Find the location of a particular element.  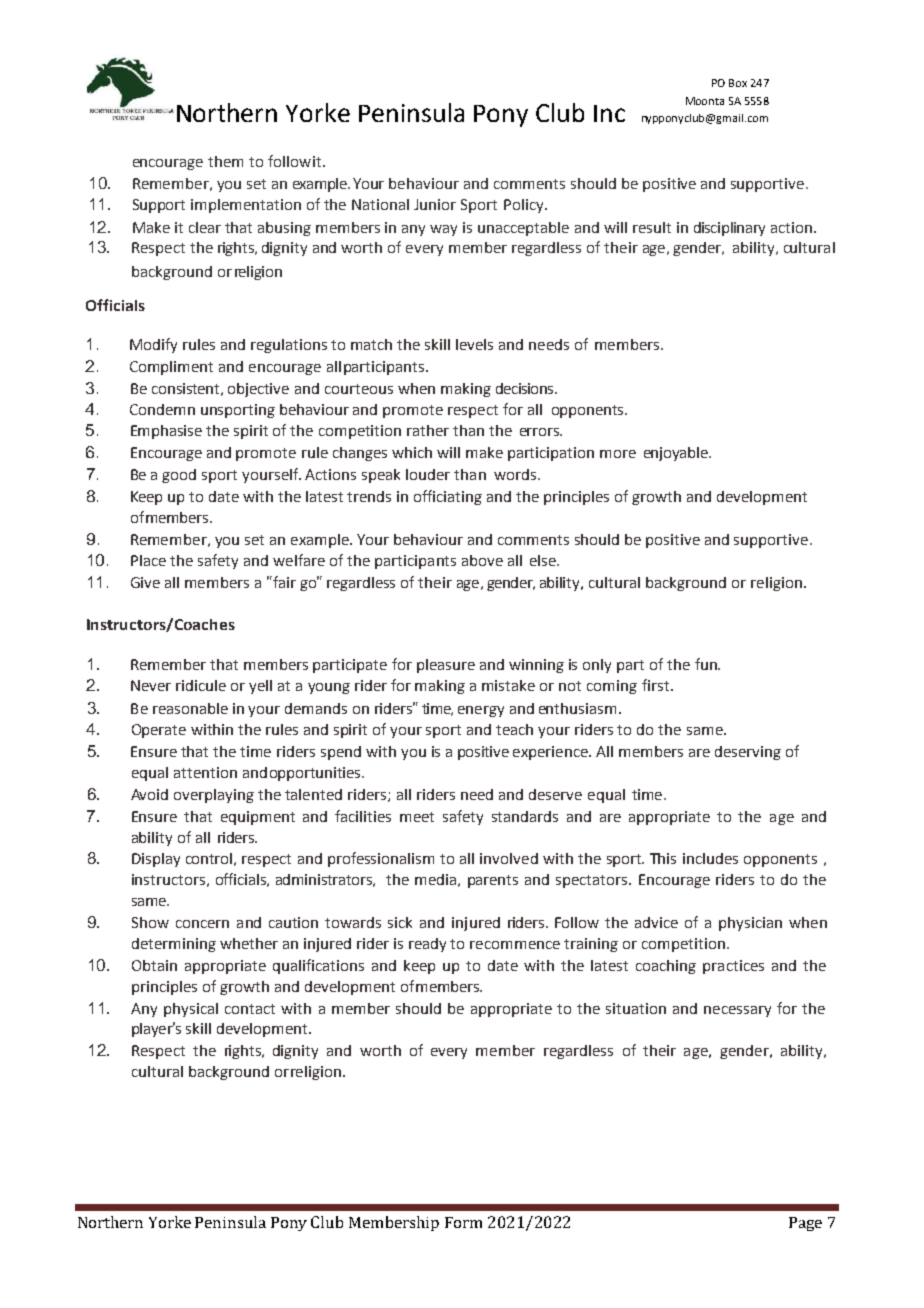

Junior is located at coordinates (435, 204).
